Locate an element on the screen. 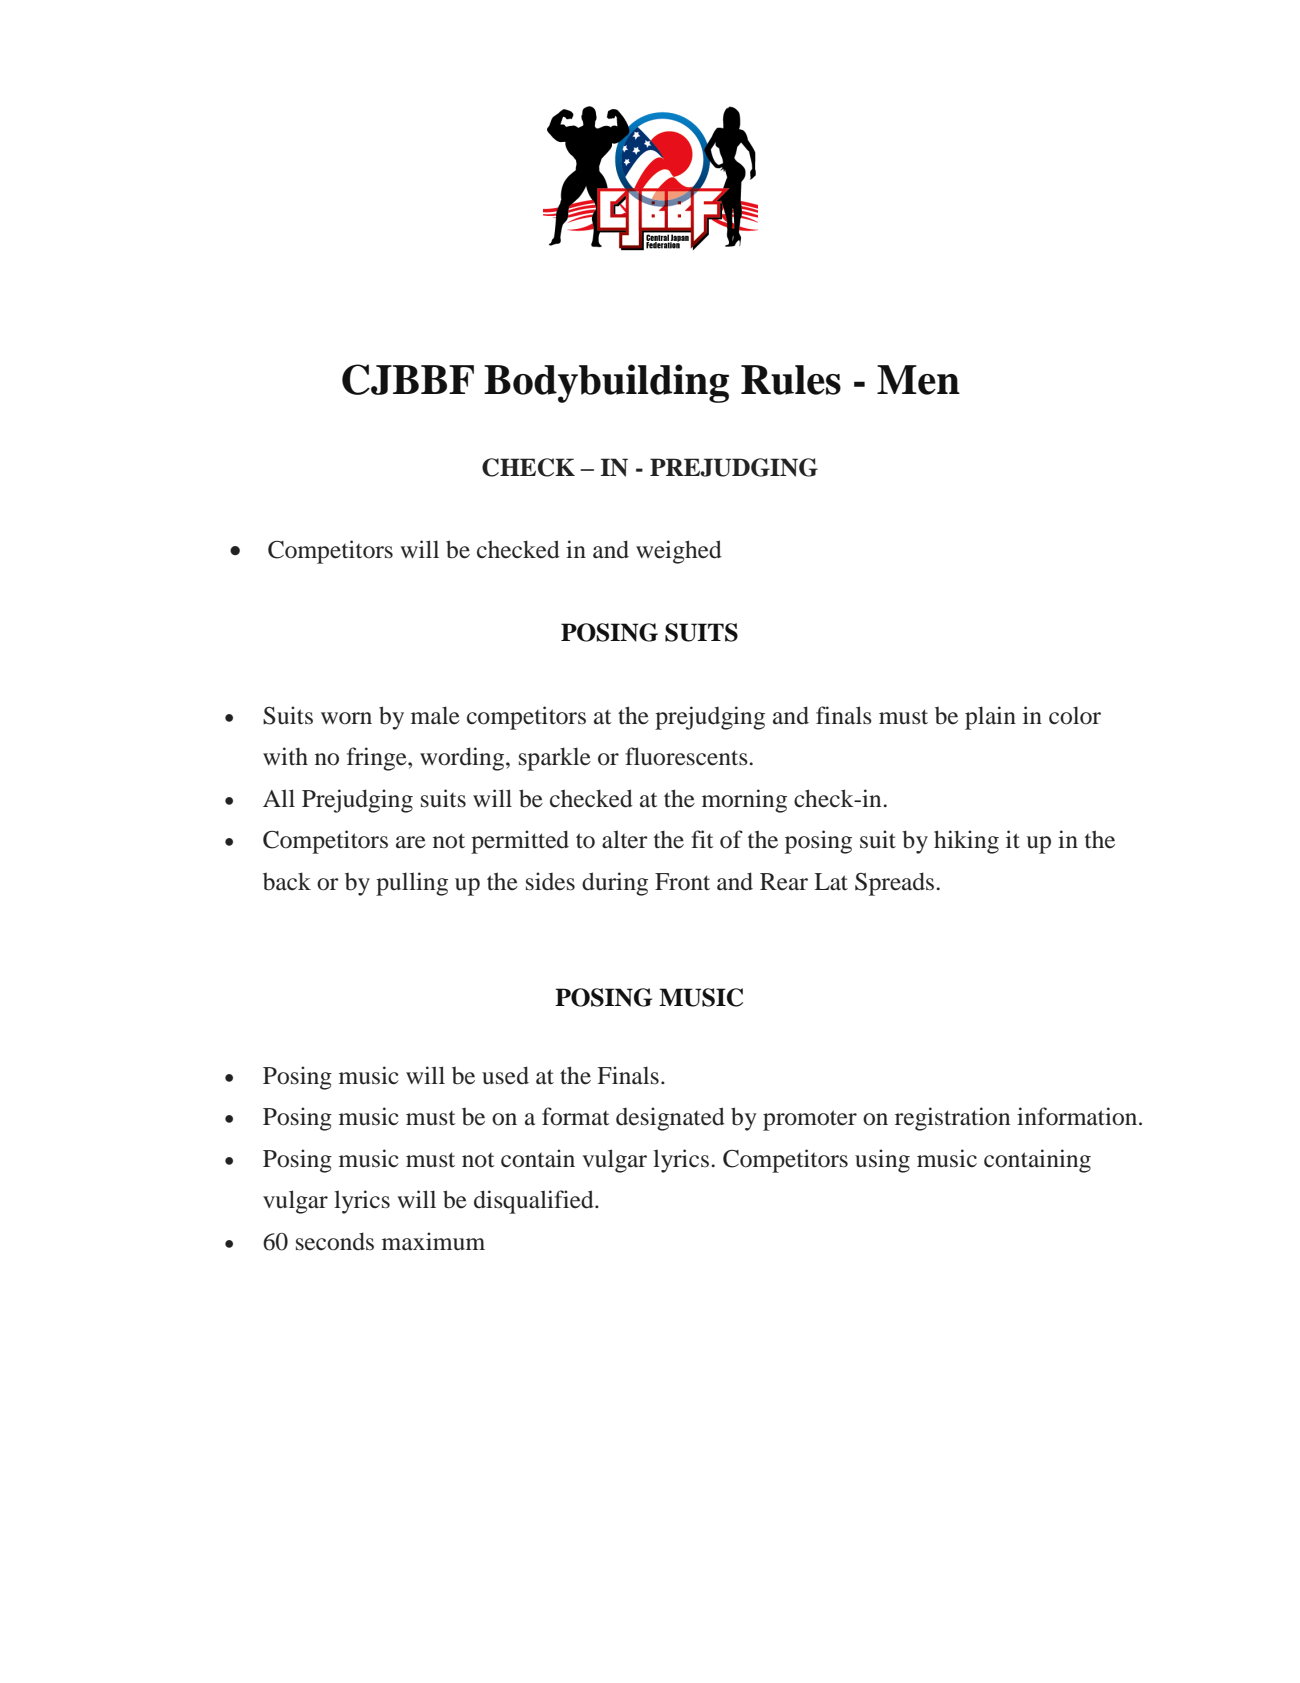  disqualified is located at coordinates (535, 1202).
